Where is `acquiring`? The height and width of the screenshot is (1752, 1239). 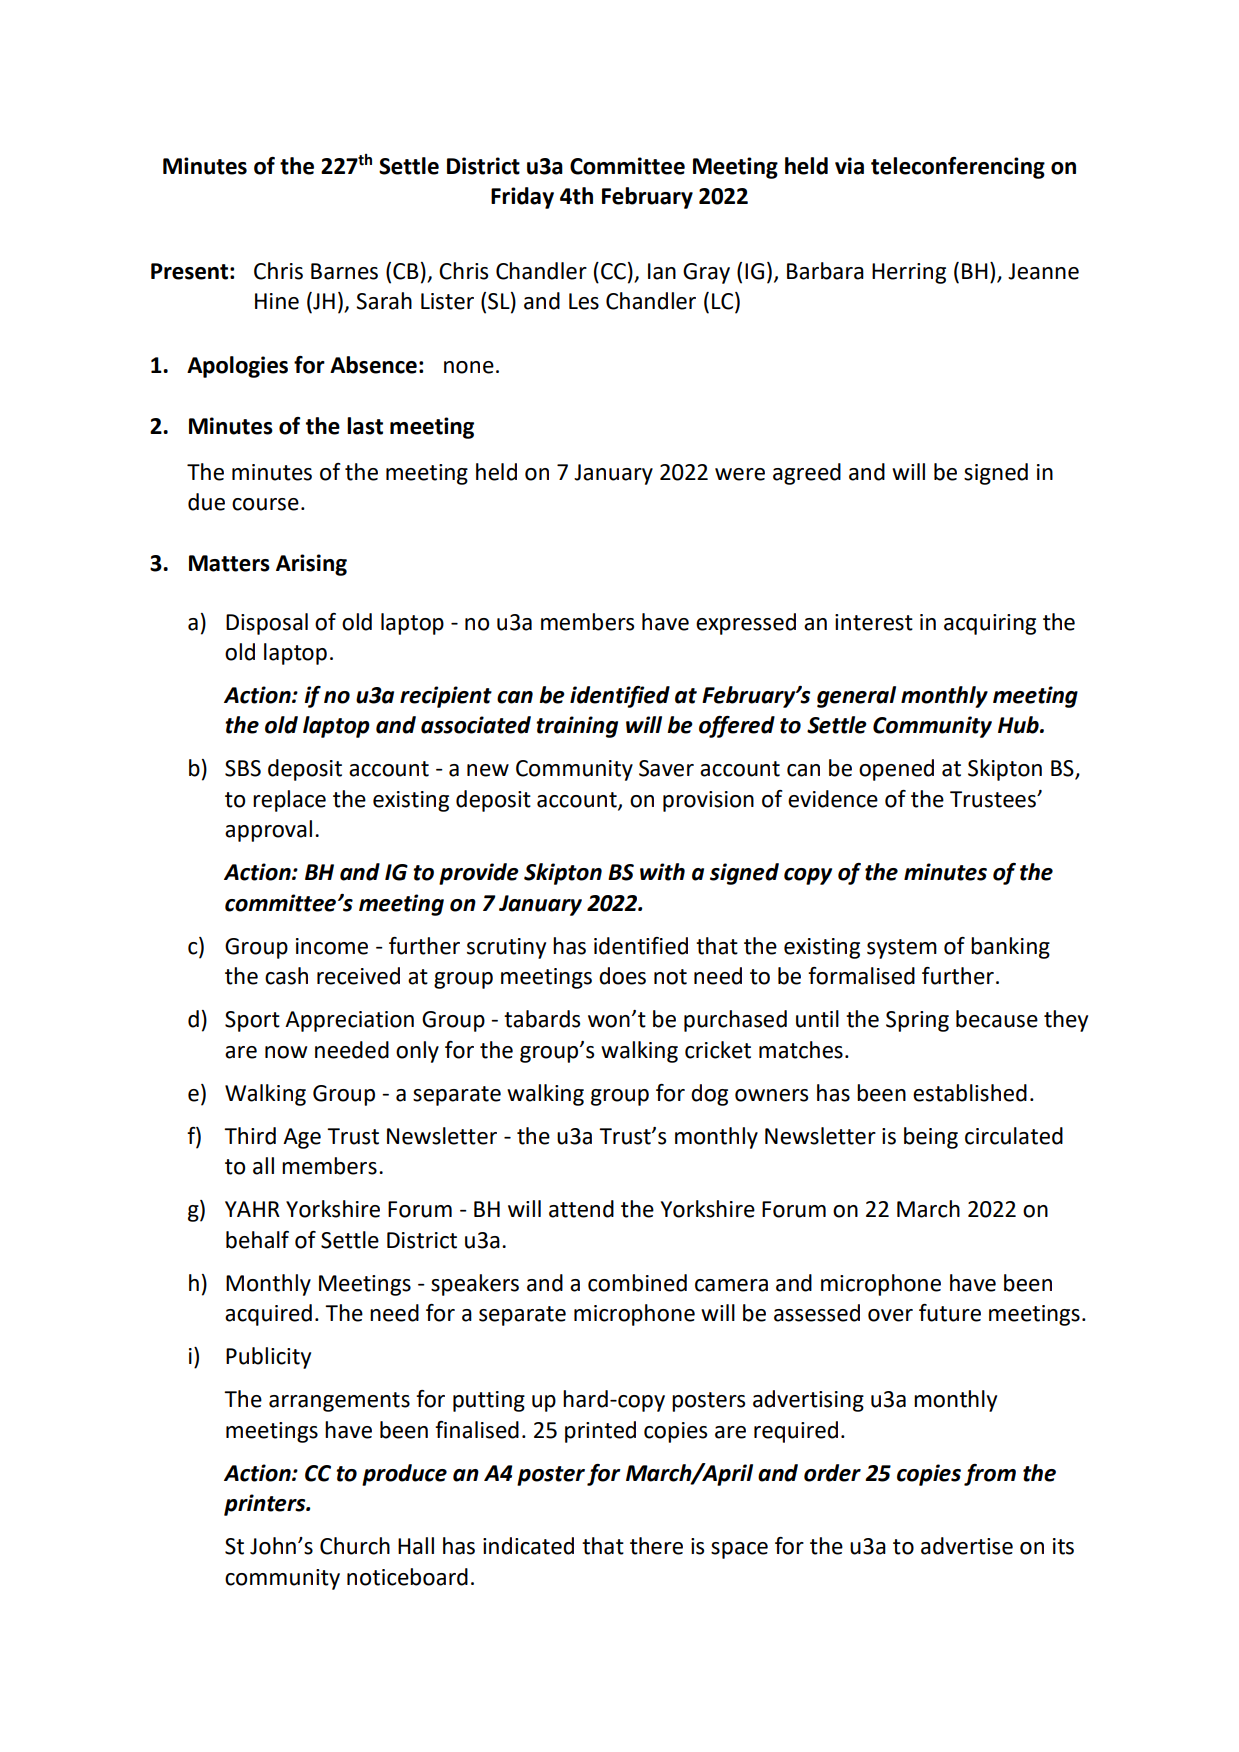 acquiring is located at coordinates (990, 624).
